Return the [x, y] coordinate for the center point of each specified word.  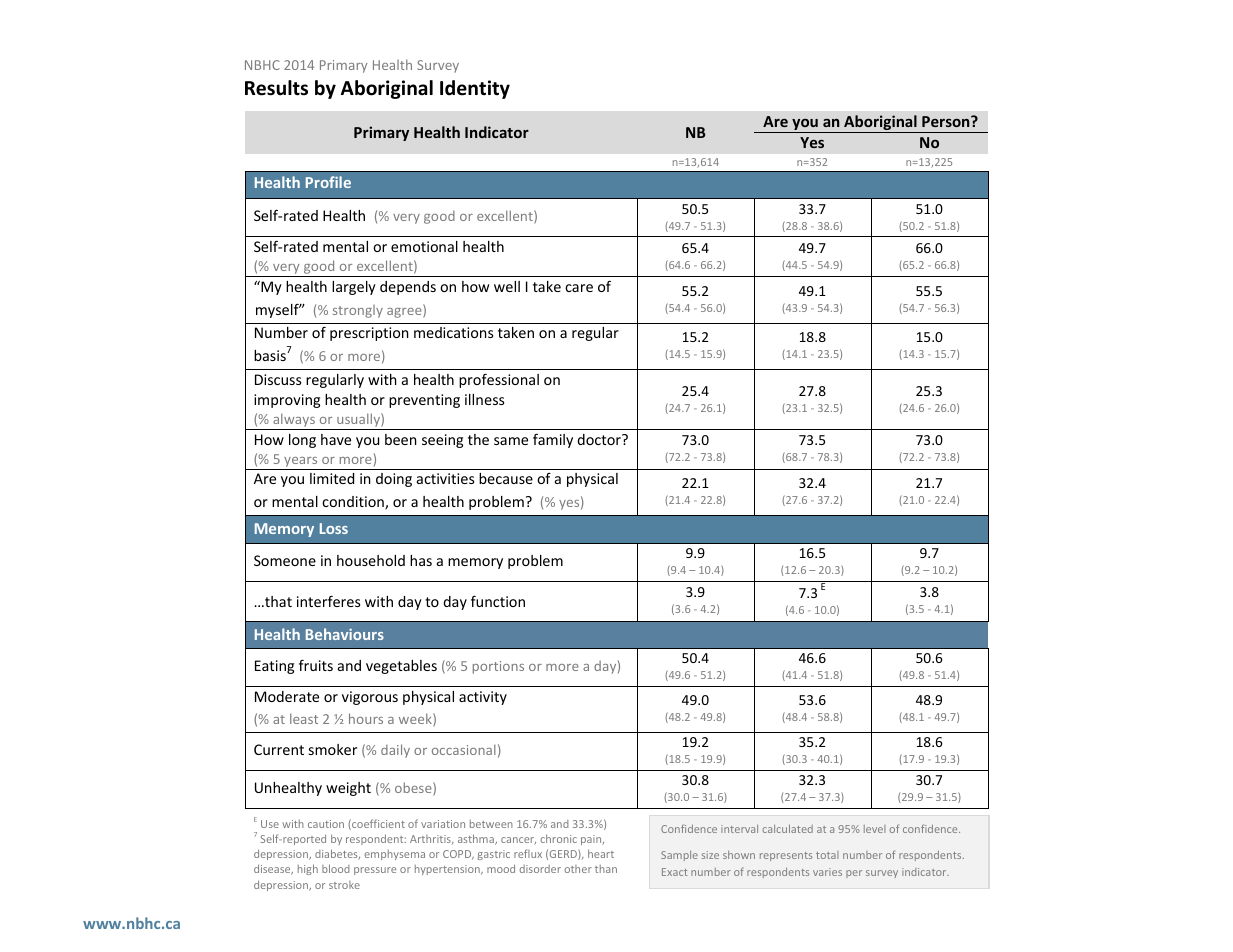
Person [947, 121]
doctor [600, 439]
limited [332, 478]
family [553, 440]
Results [276, 88]
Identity [475, 89]
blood [336, 868]
